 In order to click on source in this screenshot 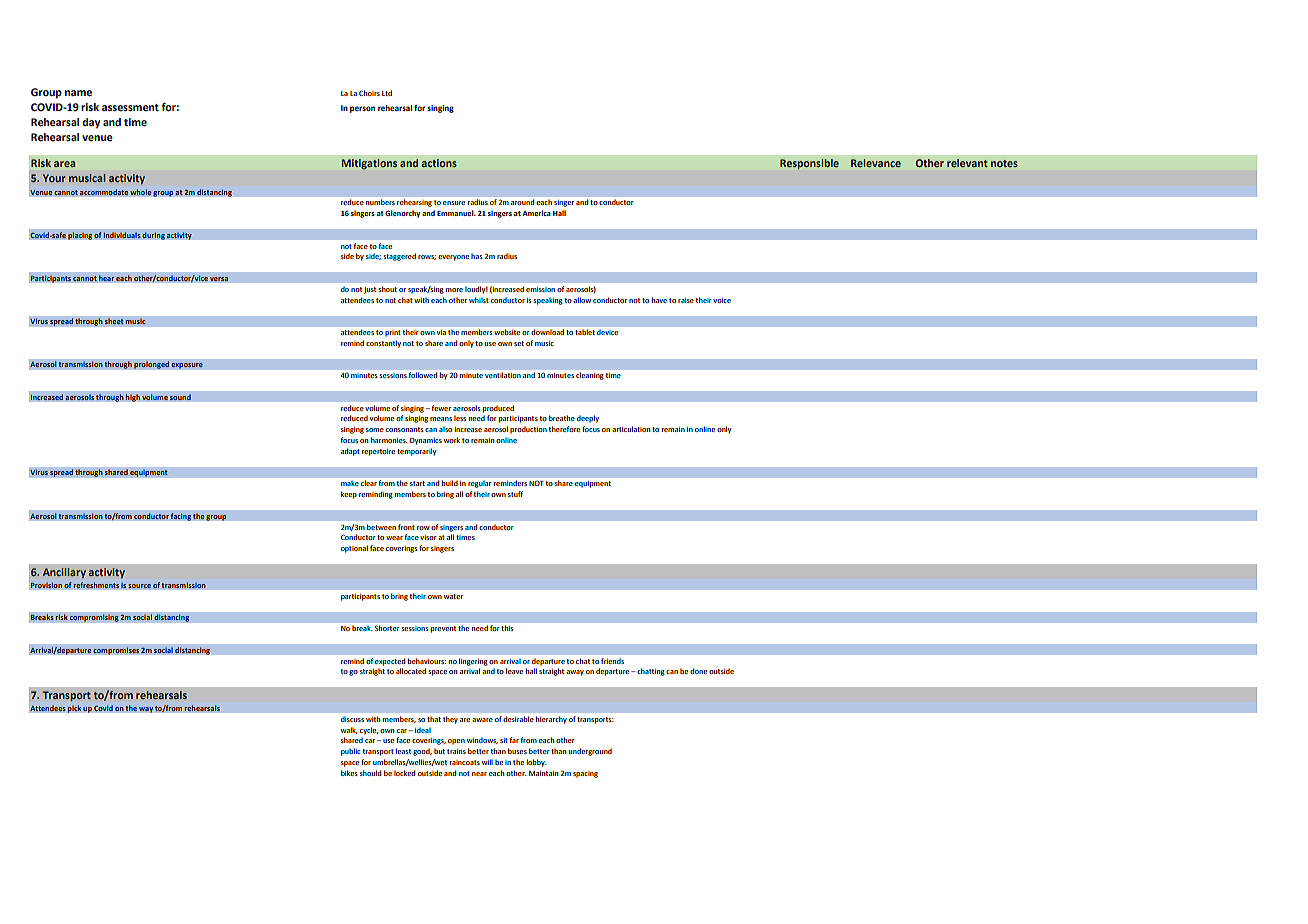, I will do `click(139, 586)`.
